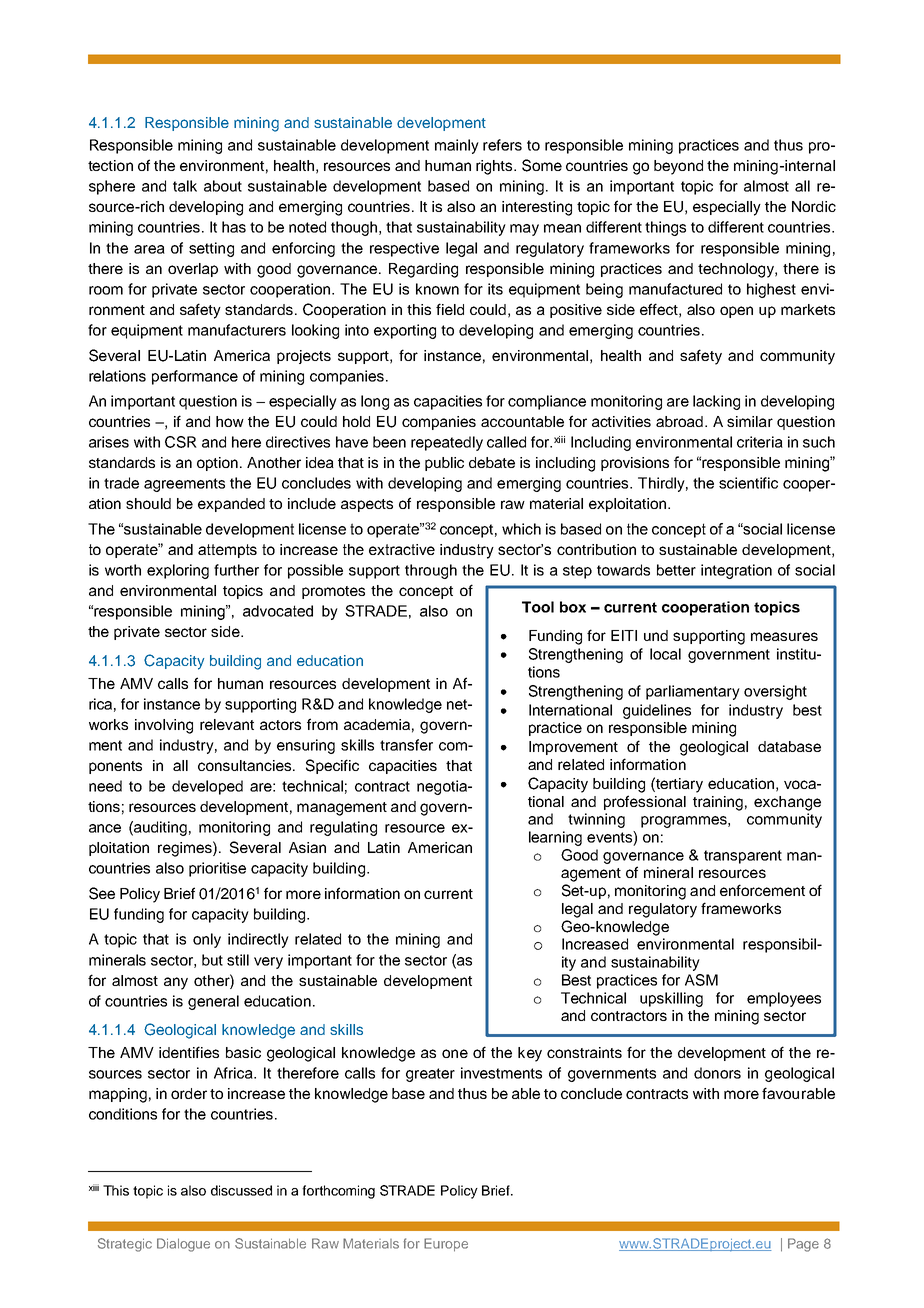 The width and height of the image is (924, 1308). Describe the element at coordinates (555, 838) in the image. I see `learning` at that location.
